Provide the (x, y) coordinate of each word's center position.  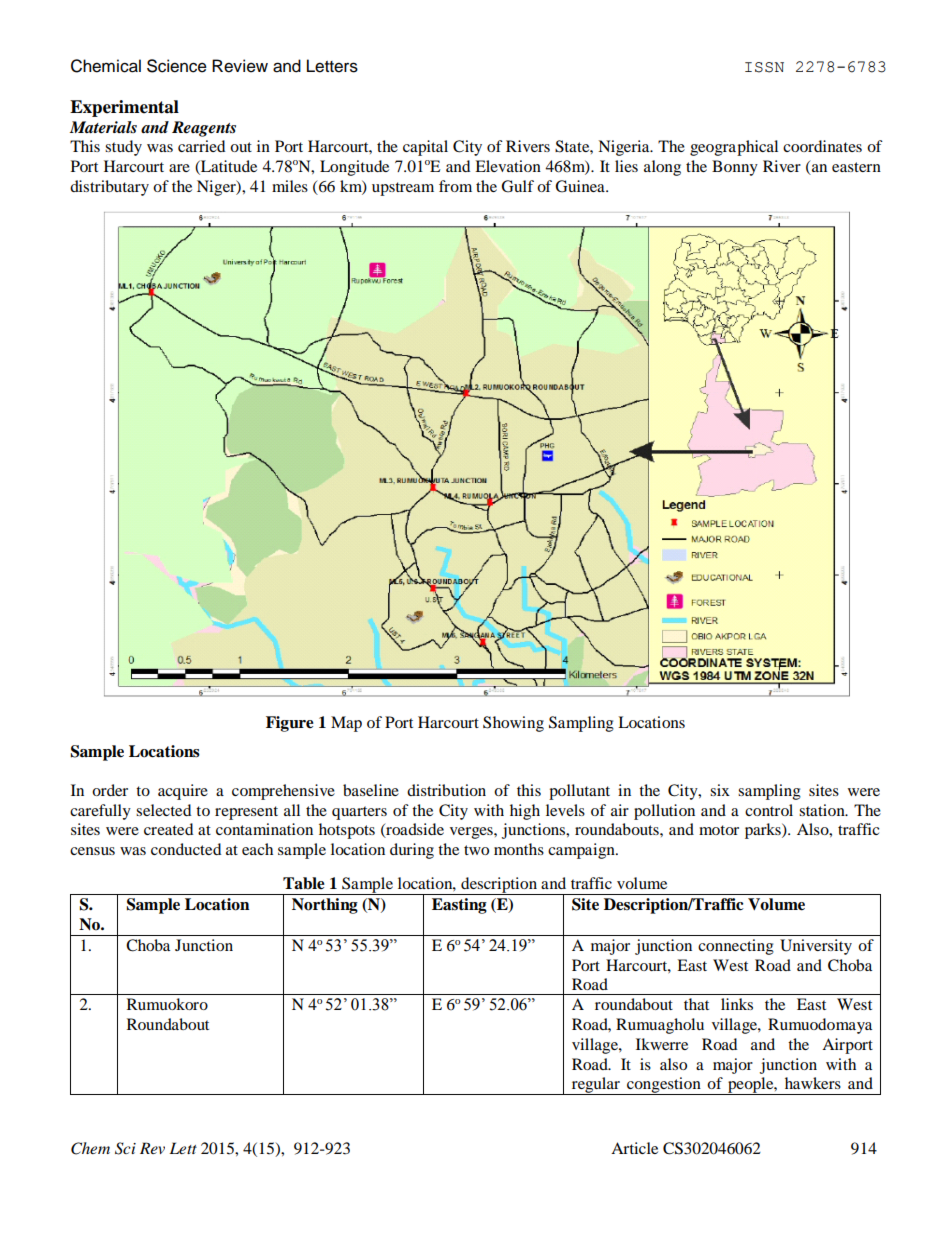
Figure (290, 724)
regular (596, 1086)
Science (177, 66)
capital (425, 148)
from (455, 186)
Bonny (735, 168)
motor (719, 830)
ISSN (764, 67)
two (476, 850)
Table (304, 883)
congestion (664, 1086)
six (720, 790)
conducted (186, 849)
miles (290, 186)
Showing (513, 724)
